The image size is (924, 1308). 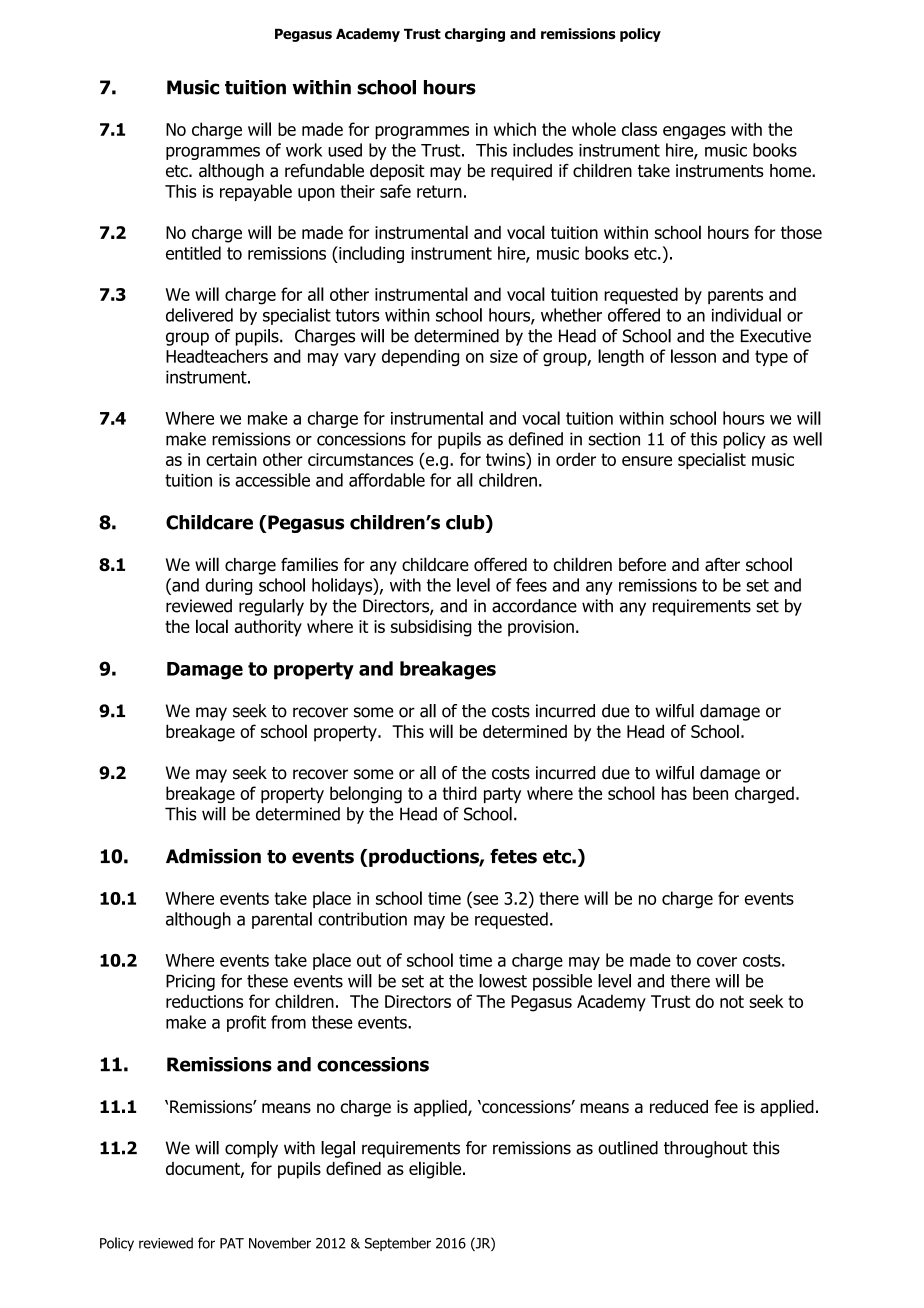 What do you see at coordinates (272, 480) in the image?
I see `accessible` at bounding box center [272, 480].
